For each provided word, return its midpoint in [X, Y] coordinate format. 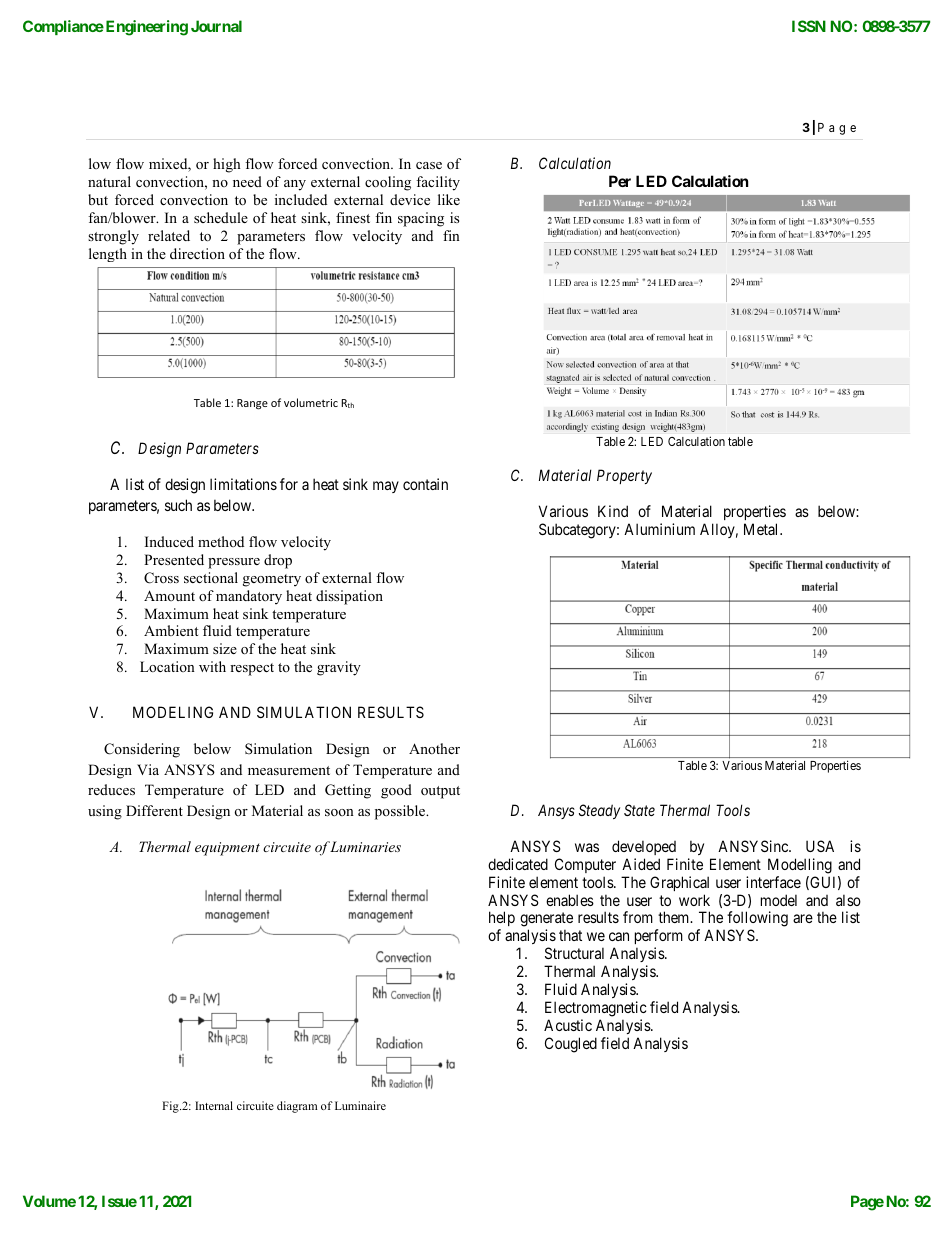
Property [624, 476]
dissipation [349, 597]
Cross [161, 578]
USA [820, 846]
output [440, 792]
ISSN [809, 26]
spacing [421, 219]
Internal [214, 1105]
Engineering [147, 28]
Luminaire [360, 1105]
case [429, 165]
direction [197, 253]
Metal [762, 529]
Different [154, 810]
